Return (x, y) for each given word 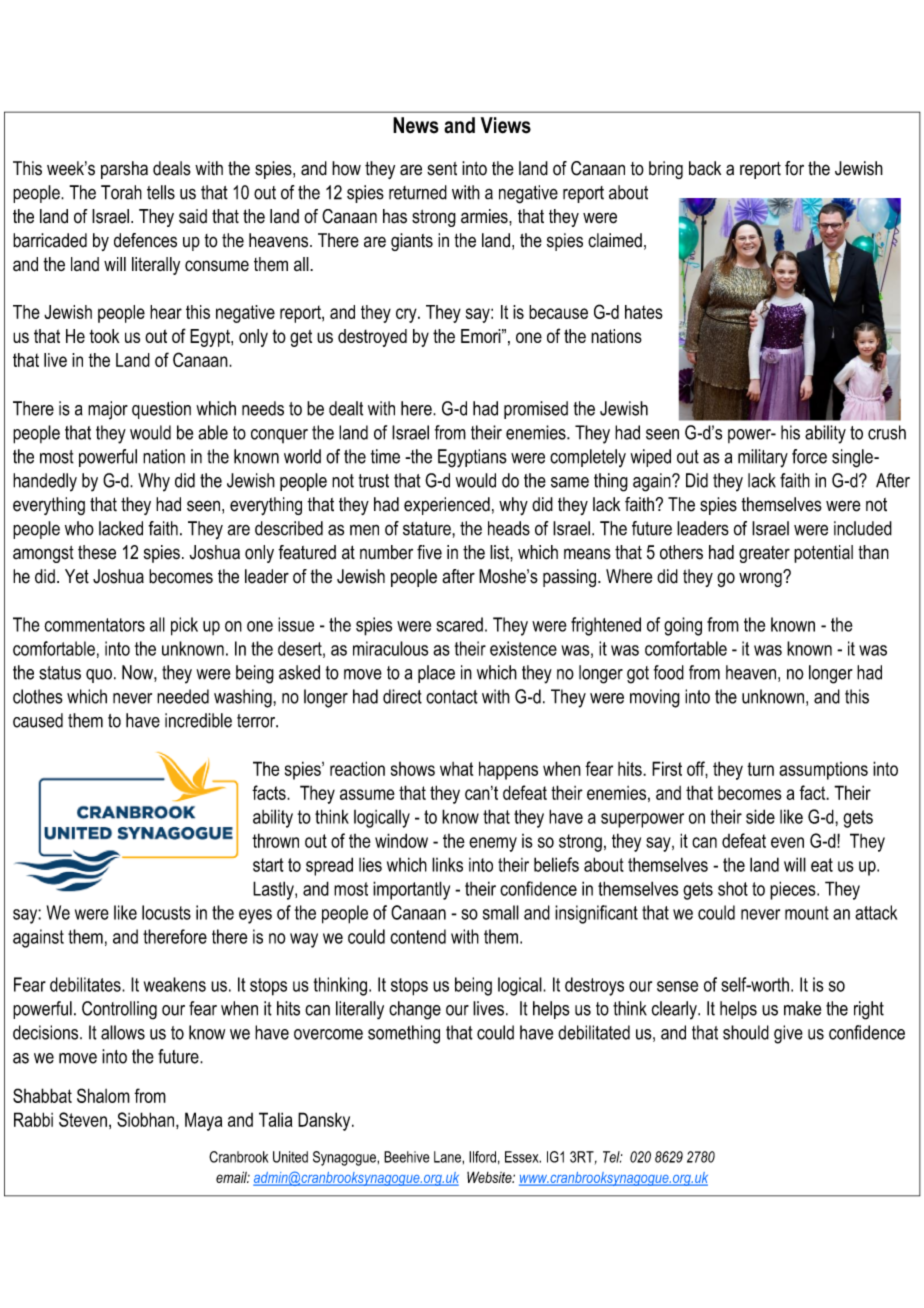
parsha (124, 170)
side (760, 816)
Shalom (103, 1095)
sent (442, 169)
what (456, 769)
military (763, 458)
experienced (447, 506)
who (79, 528)
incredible (198, 720)
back (705, 168)
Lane (448, 1157)
